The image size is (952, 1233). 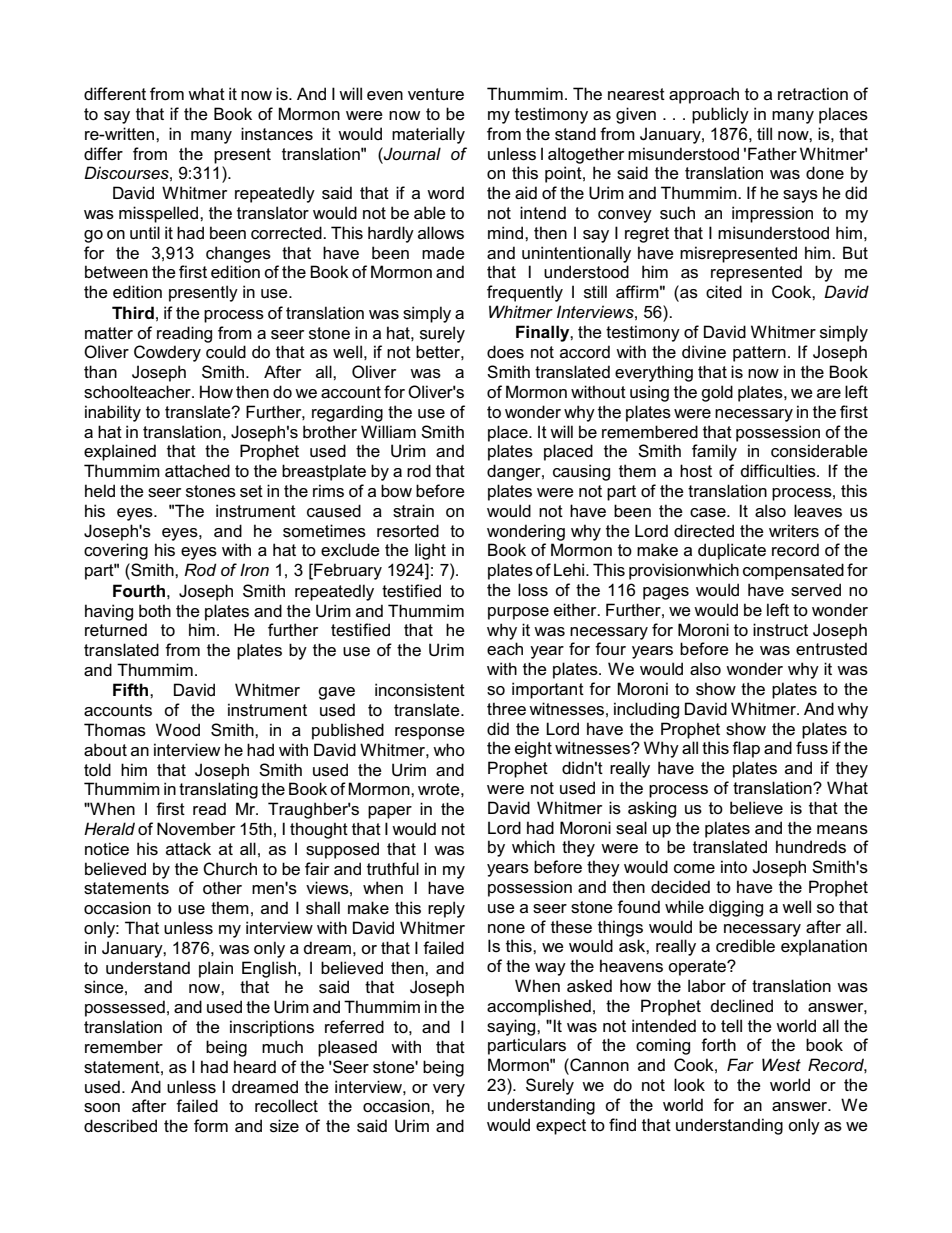 What do you see at coordinates (561, 1127) in the screenshot?
I see `expect` at bounding box center [561, 1127].
